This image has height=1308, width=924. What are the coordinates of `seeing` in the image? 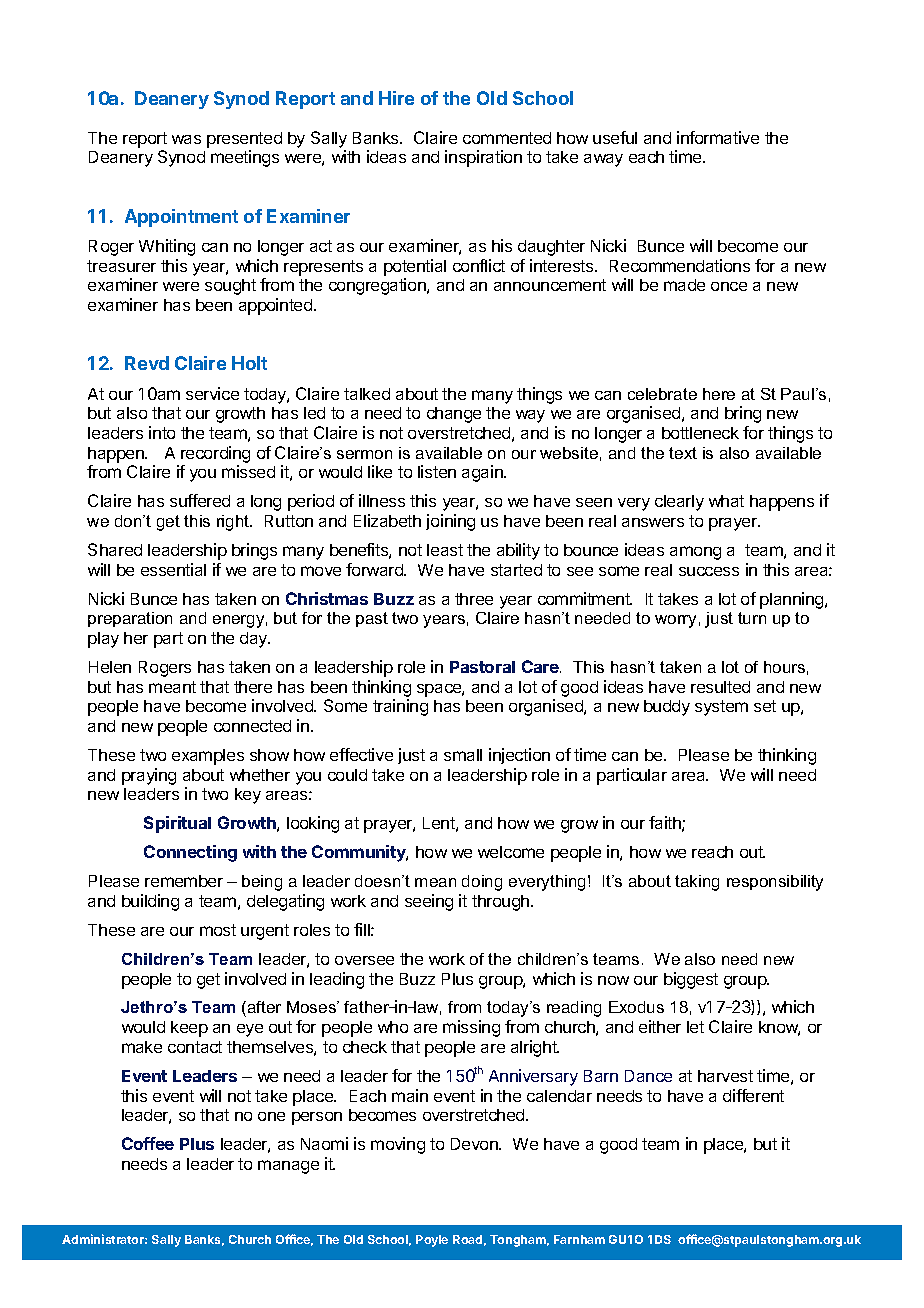 It's located at (429, 902).
